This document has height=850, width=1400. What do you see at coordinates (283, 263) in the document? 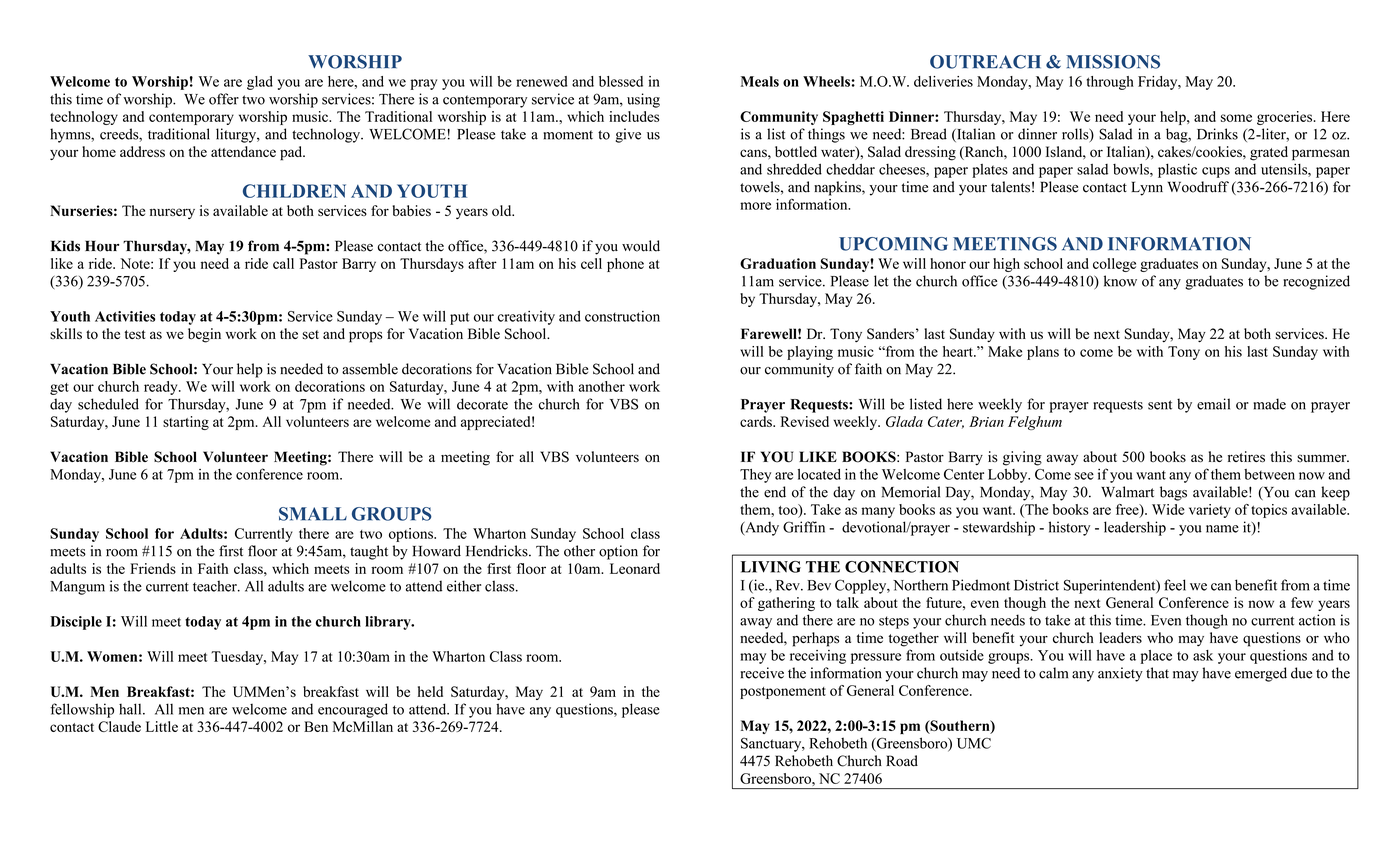
I see `call` at bounding box center [283, 263].
